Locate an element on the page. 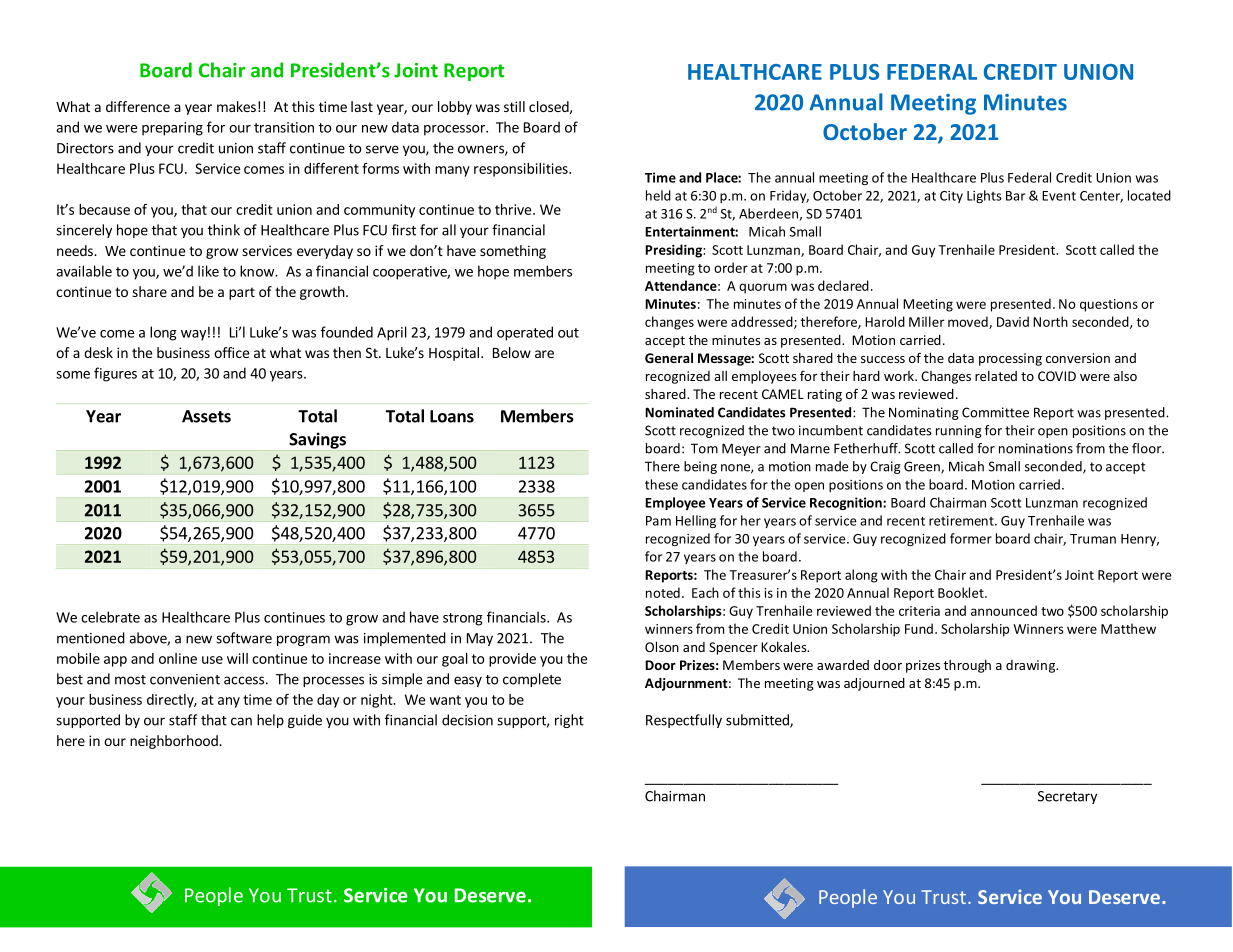 The width and height of the page is (1233, 952). Tom is located at coordinates (704, 448).
